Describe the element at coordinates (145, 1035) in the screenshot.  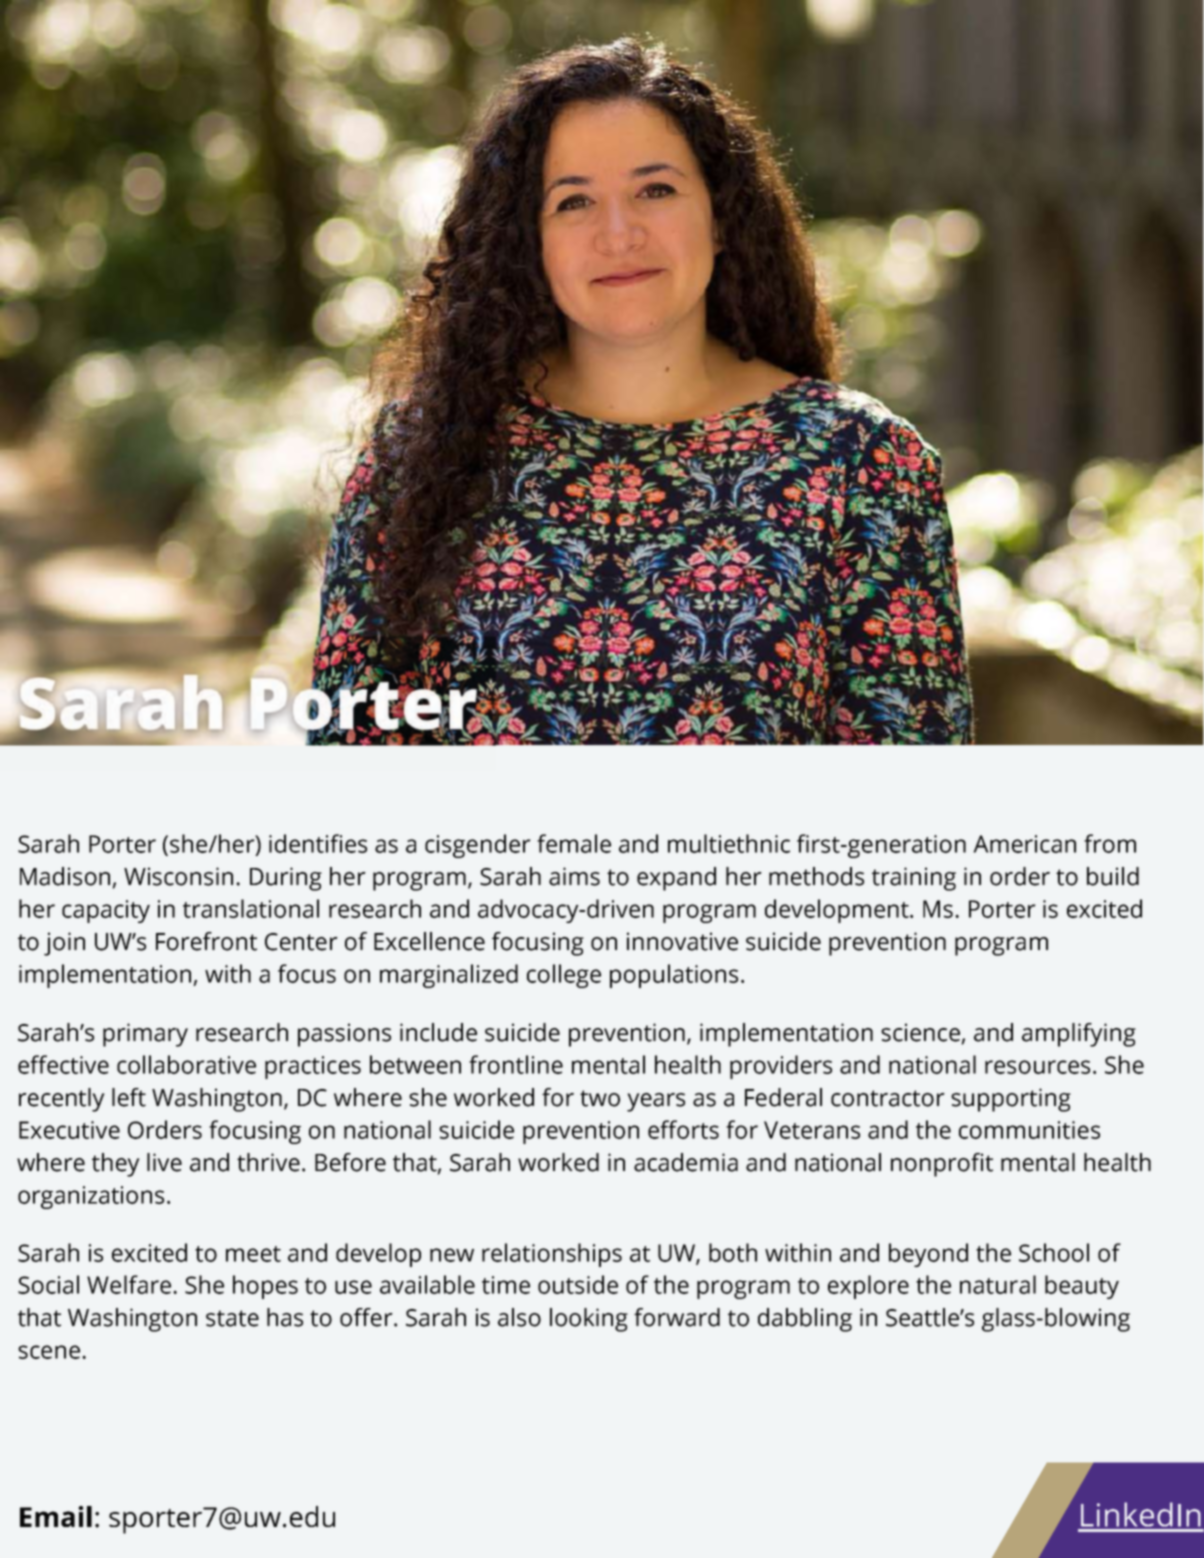
I see `primary` at that location.
